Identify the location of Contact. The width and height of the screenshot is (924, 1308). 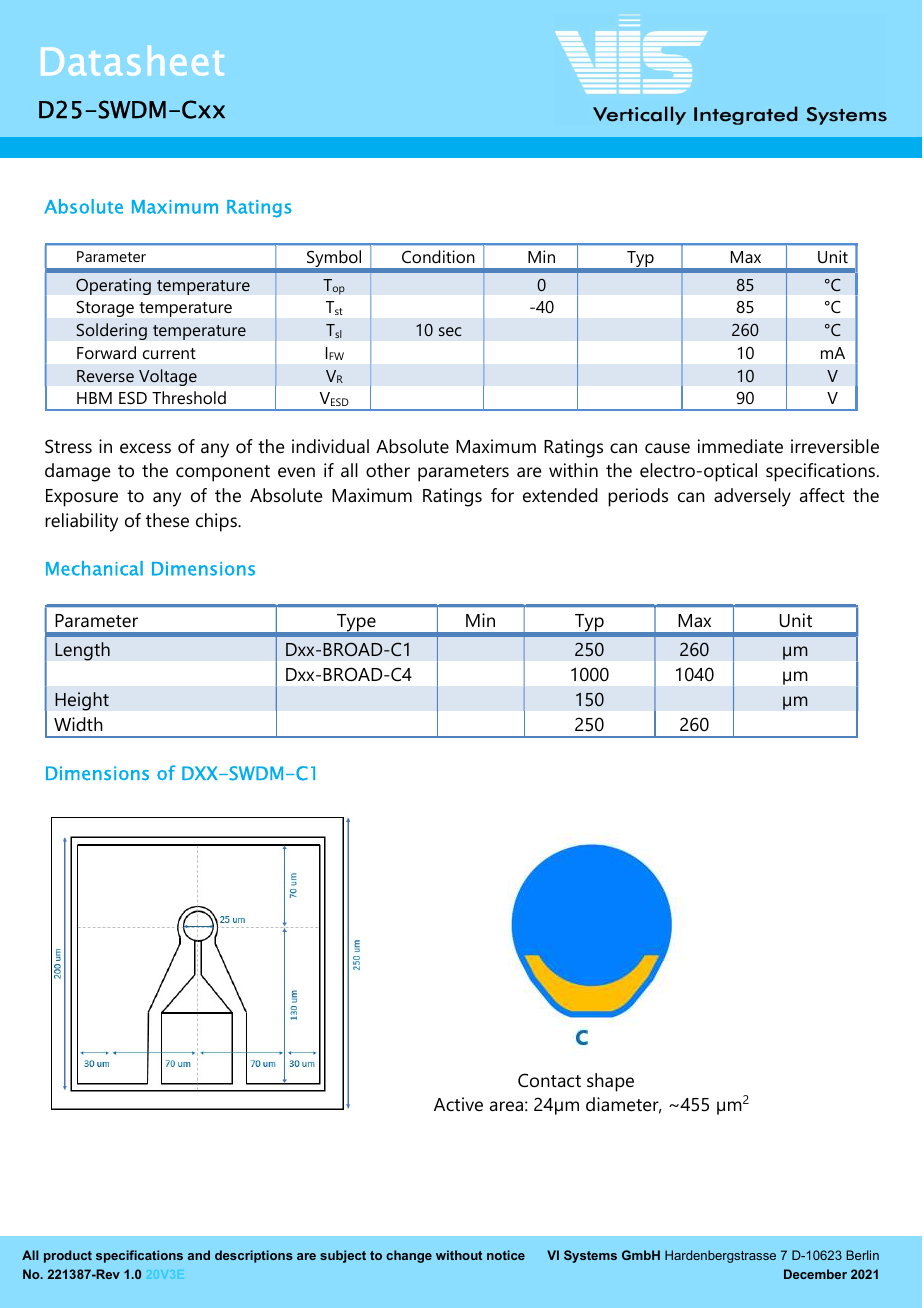
(549, 1080).
